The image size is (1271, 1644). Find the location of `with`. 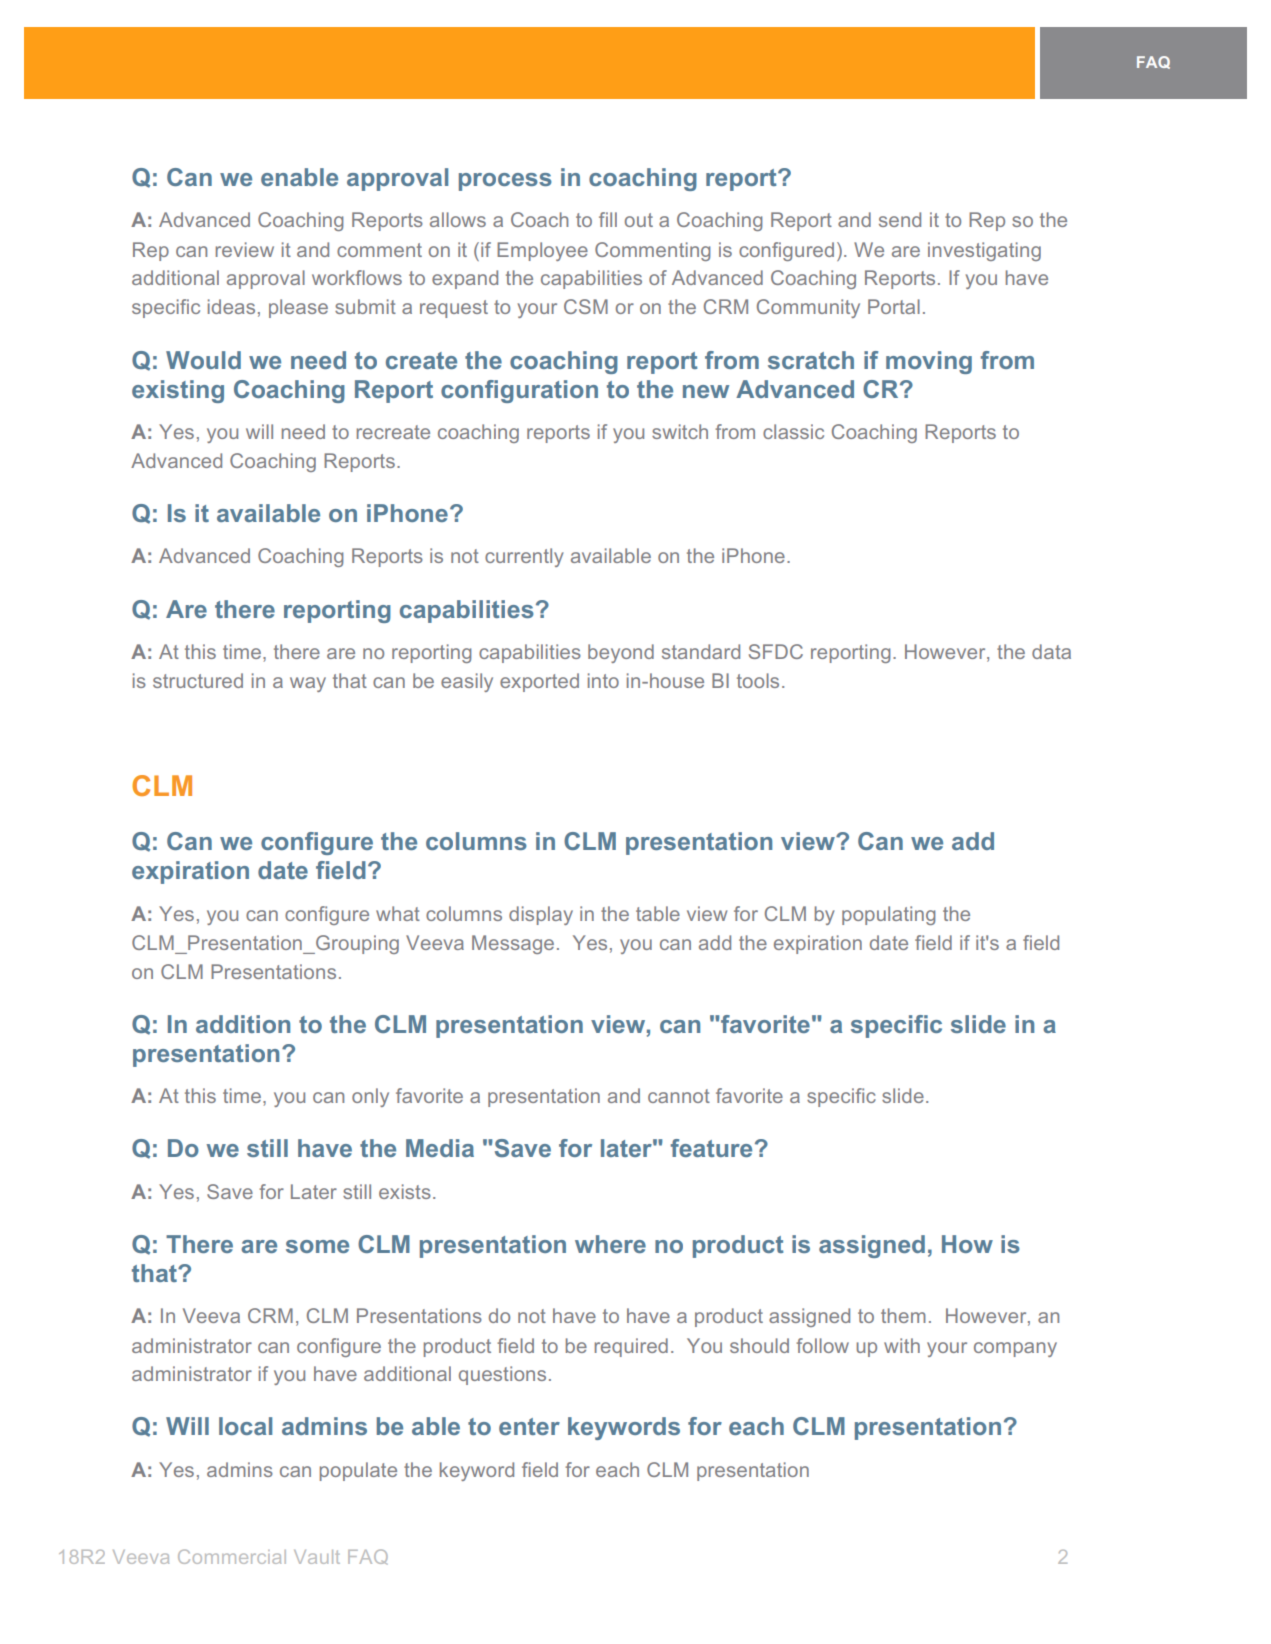

with is located at coordinates (902, 1345).
